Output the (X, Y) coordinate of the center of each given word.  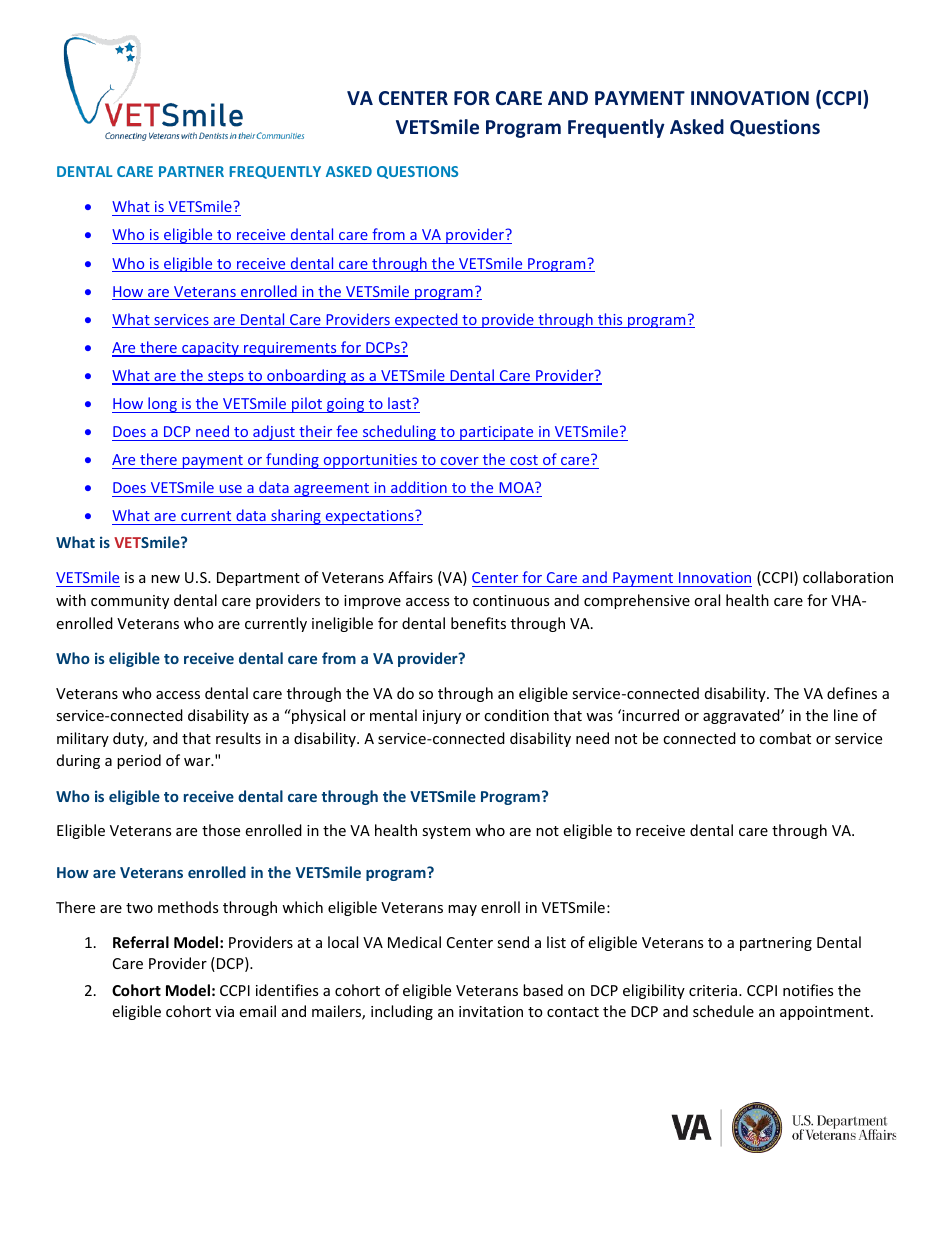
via (224, 1011)
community (130, 602)
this (610, 320)
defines (852, 693)
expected (426, 320)
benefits (478, 623)
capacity (210, 349)
